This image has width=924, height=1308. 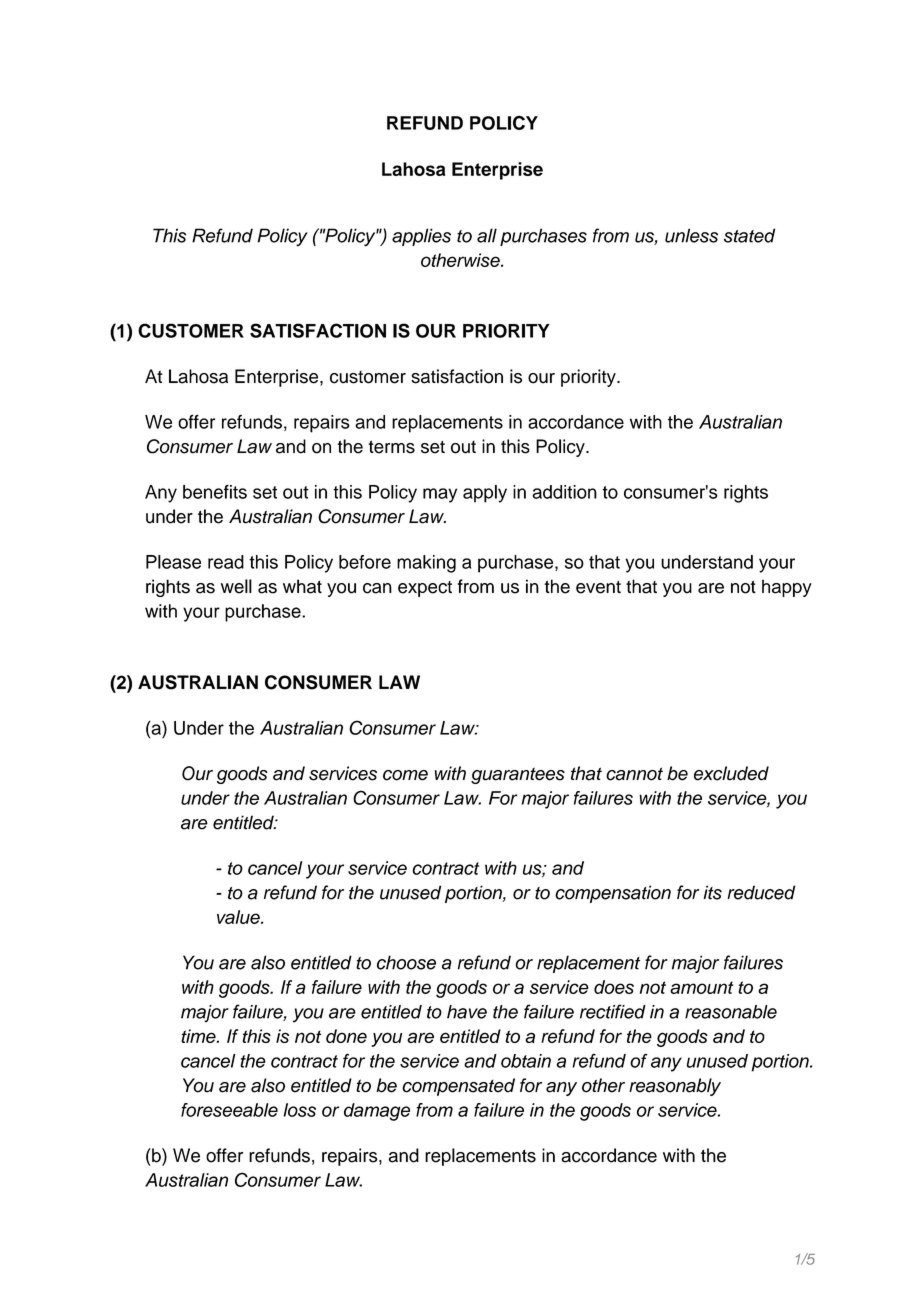 I want to click on guarantees, so click(x=518, y=775).
